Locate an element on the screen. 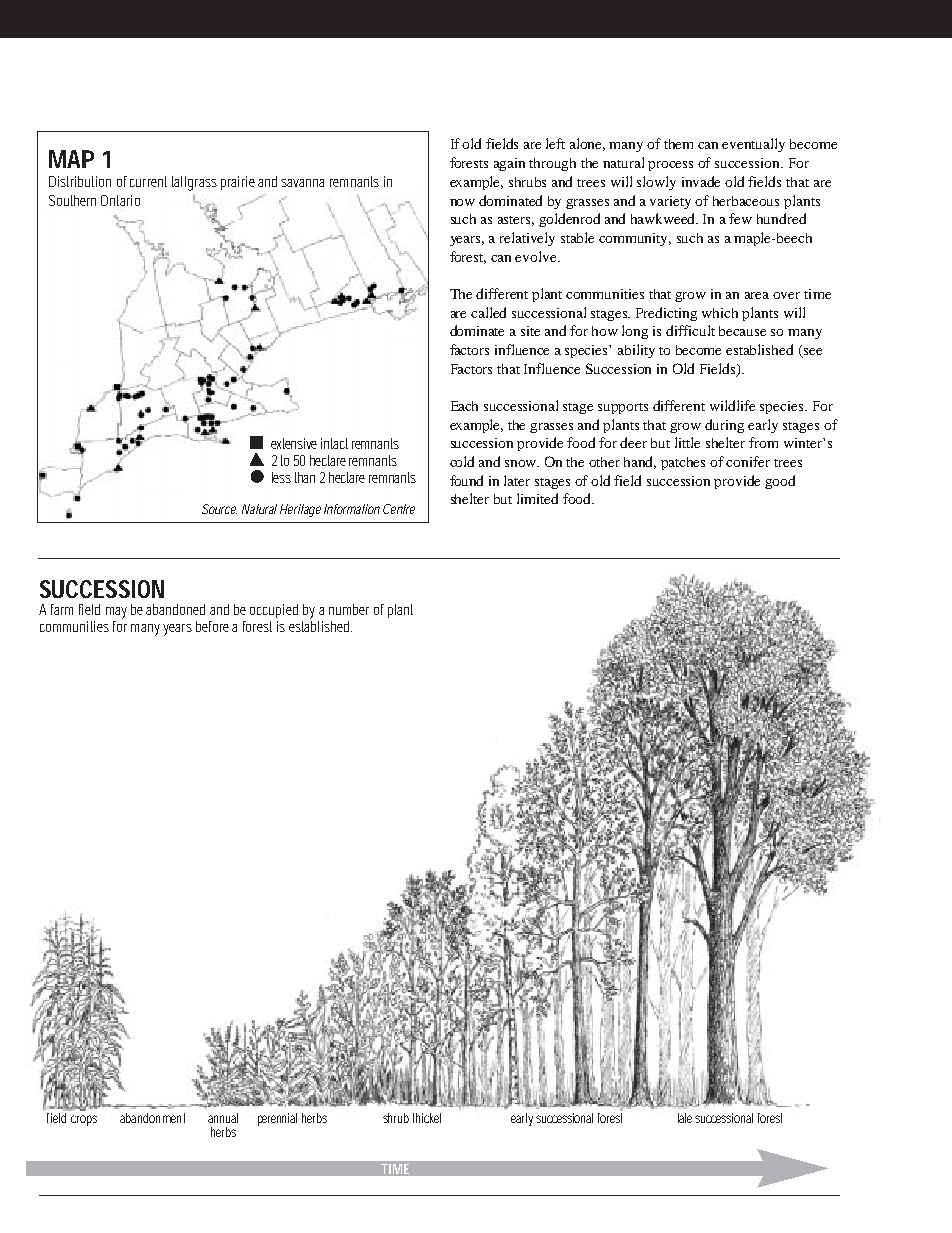 The width and height of the screenshot is (952, 1233). again is located at coordinates (509, 164).
